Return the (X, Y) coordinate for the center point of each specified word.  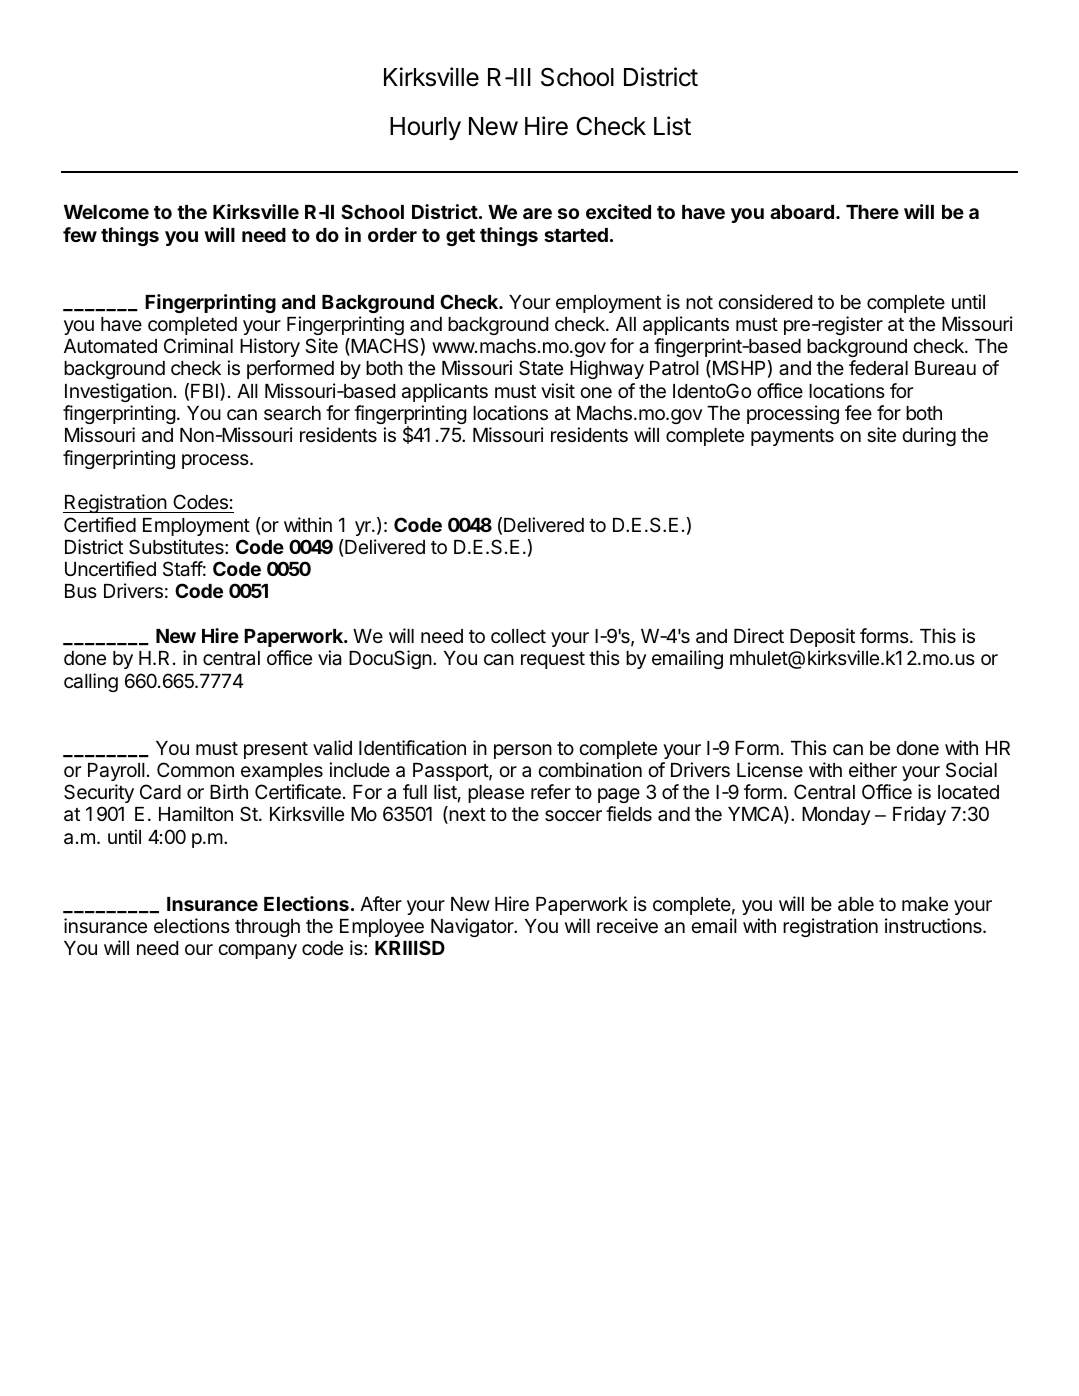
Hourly (425, 128)
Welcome (106, 212)
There (872, 212)
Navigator (473, 927)
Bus (81, 591)
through (267, 928)
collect (518, 636)
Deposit (822, 637)
